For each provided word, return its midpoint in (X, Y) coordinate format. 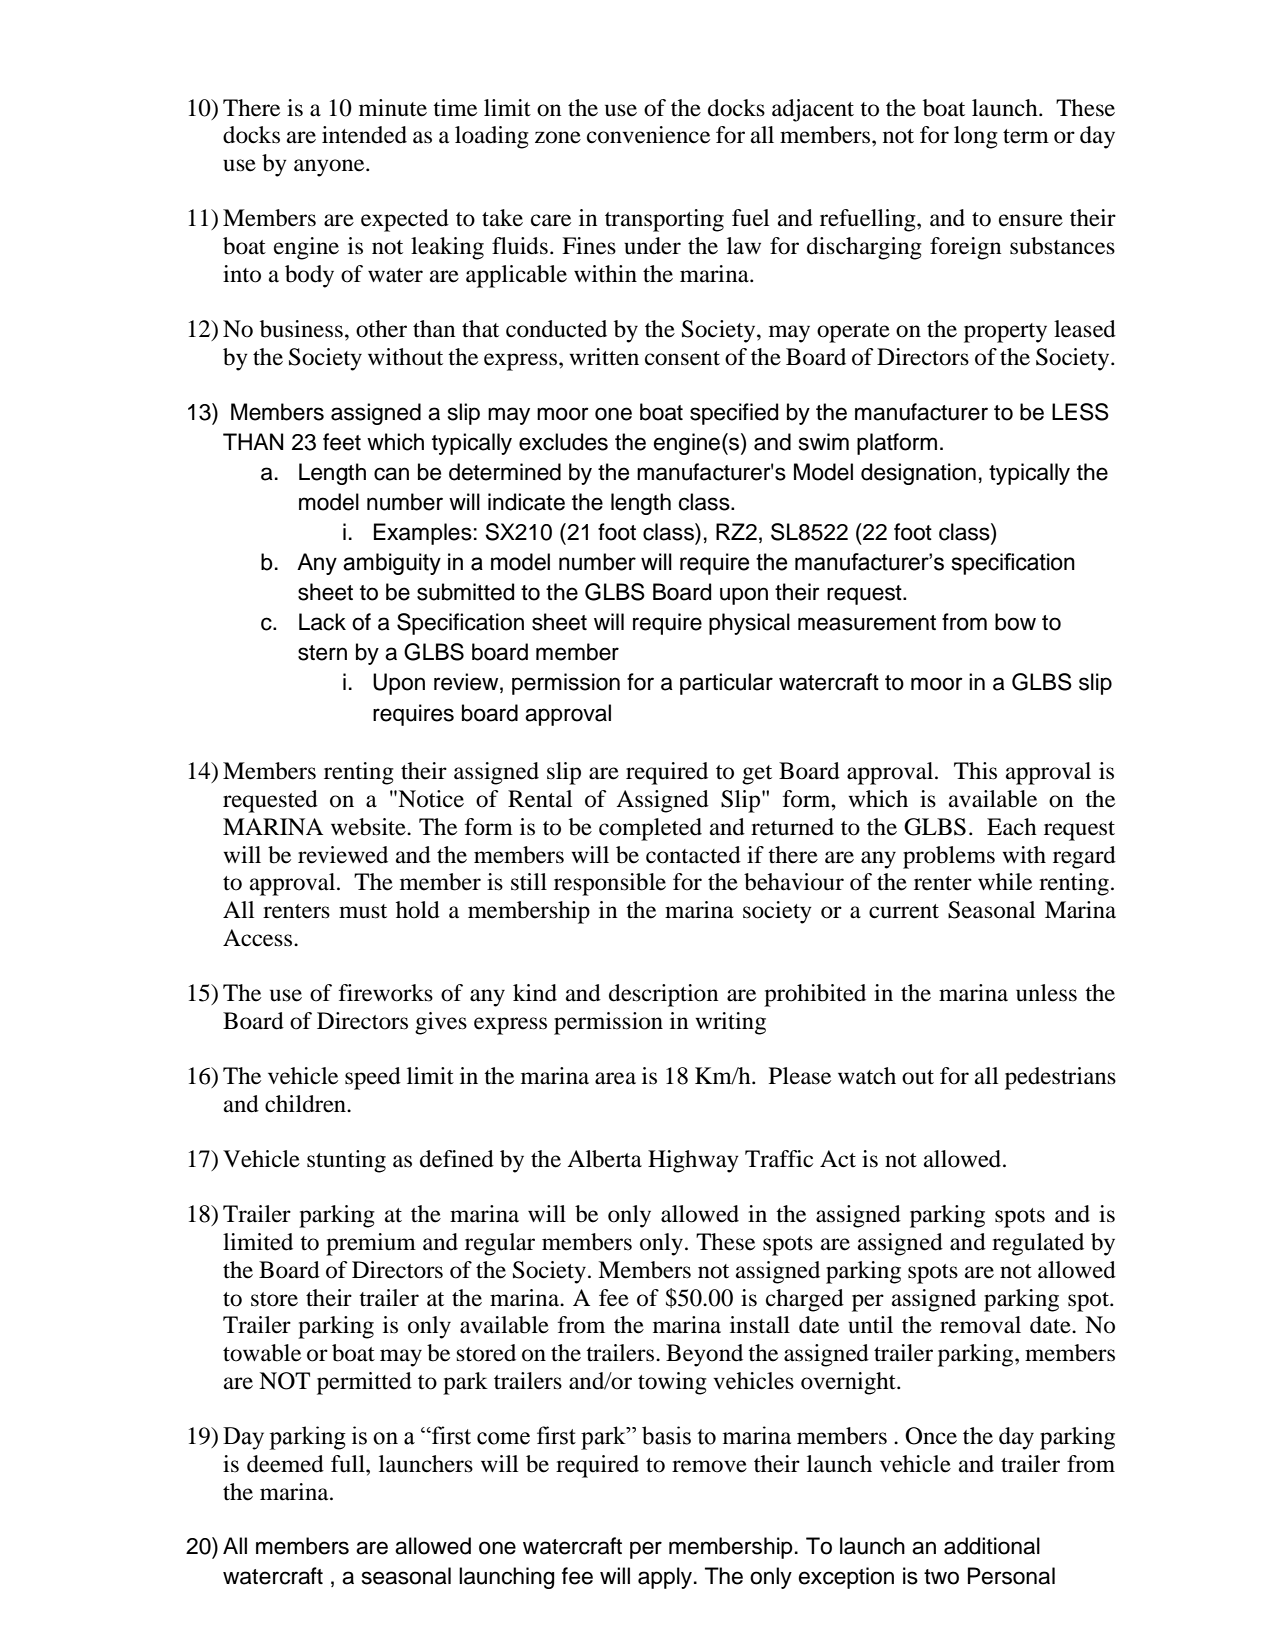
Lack (322, 622)
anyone (330, 168)
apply (665, 1578)
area (615, 1078)
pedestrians (1060, 1078)
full (349, 1464)
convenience (648, 135)
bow (1015, 622)
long (976, 137)
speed (373, 1078)
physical (749, 624)
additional (992, 1546)
